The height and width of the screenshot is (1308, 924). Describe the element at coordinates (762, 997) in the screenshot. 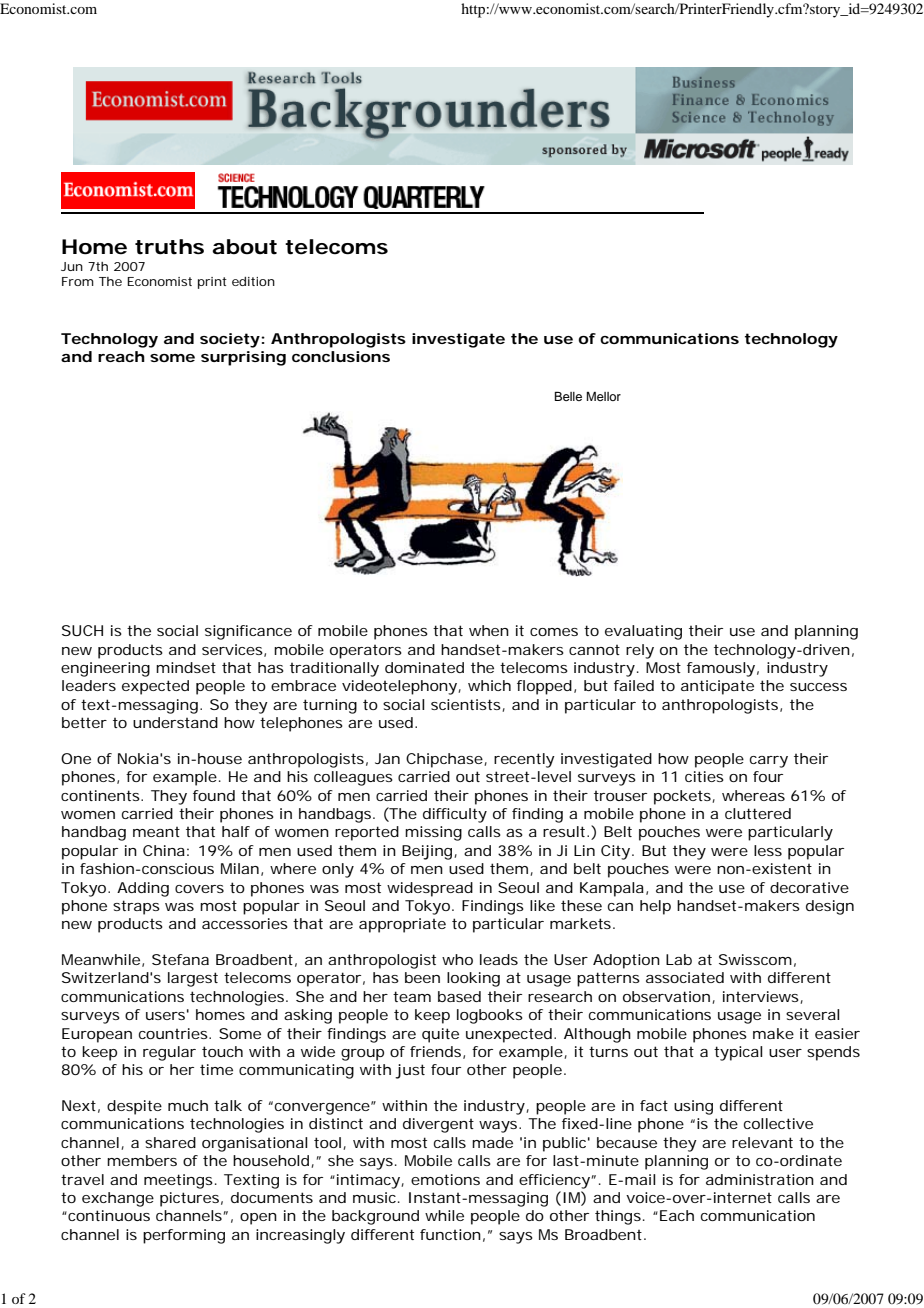

I see `interviews` at that location.
